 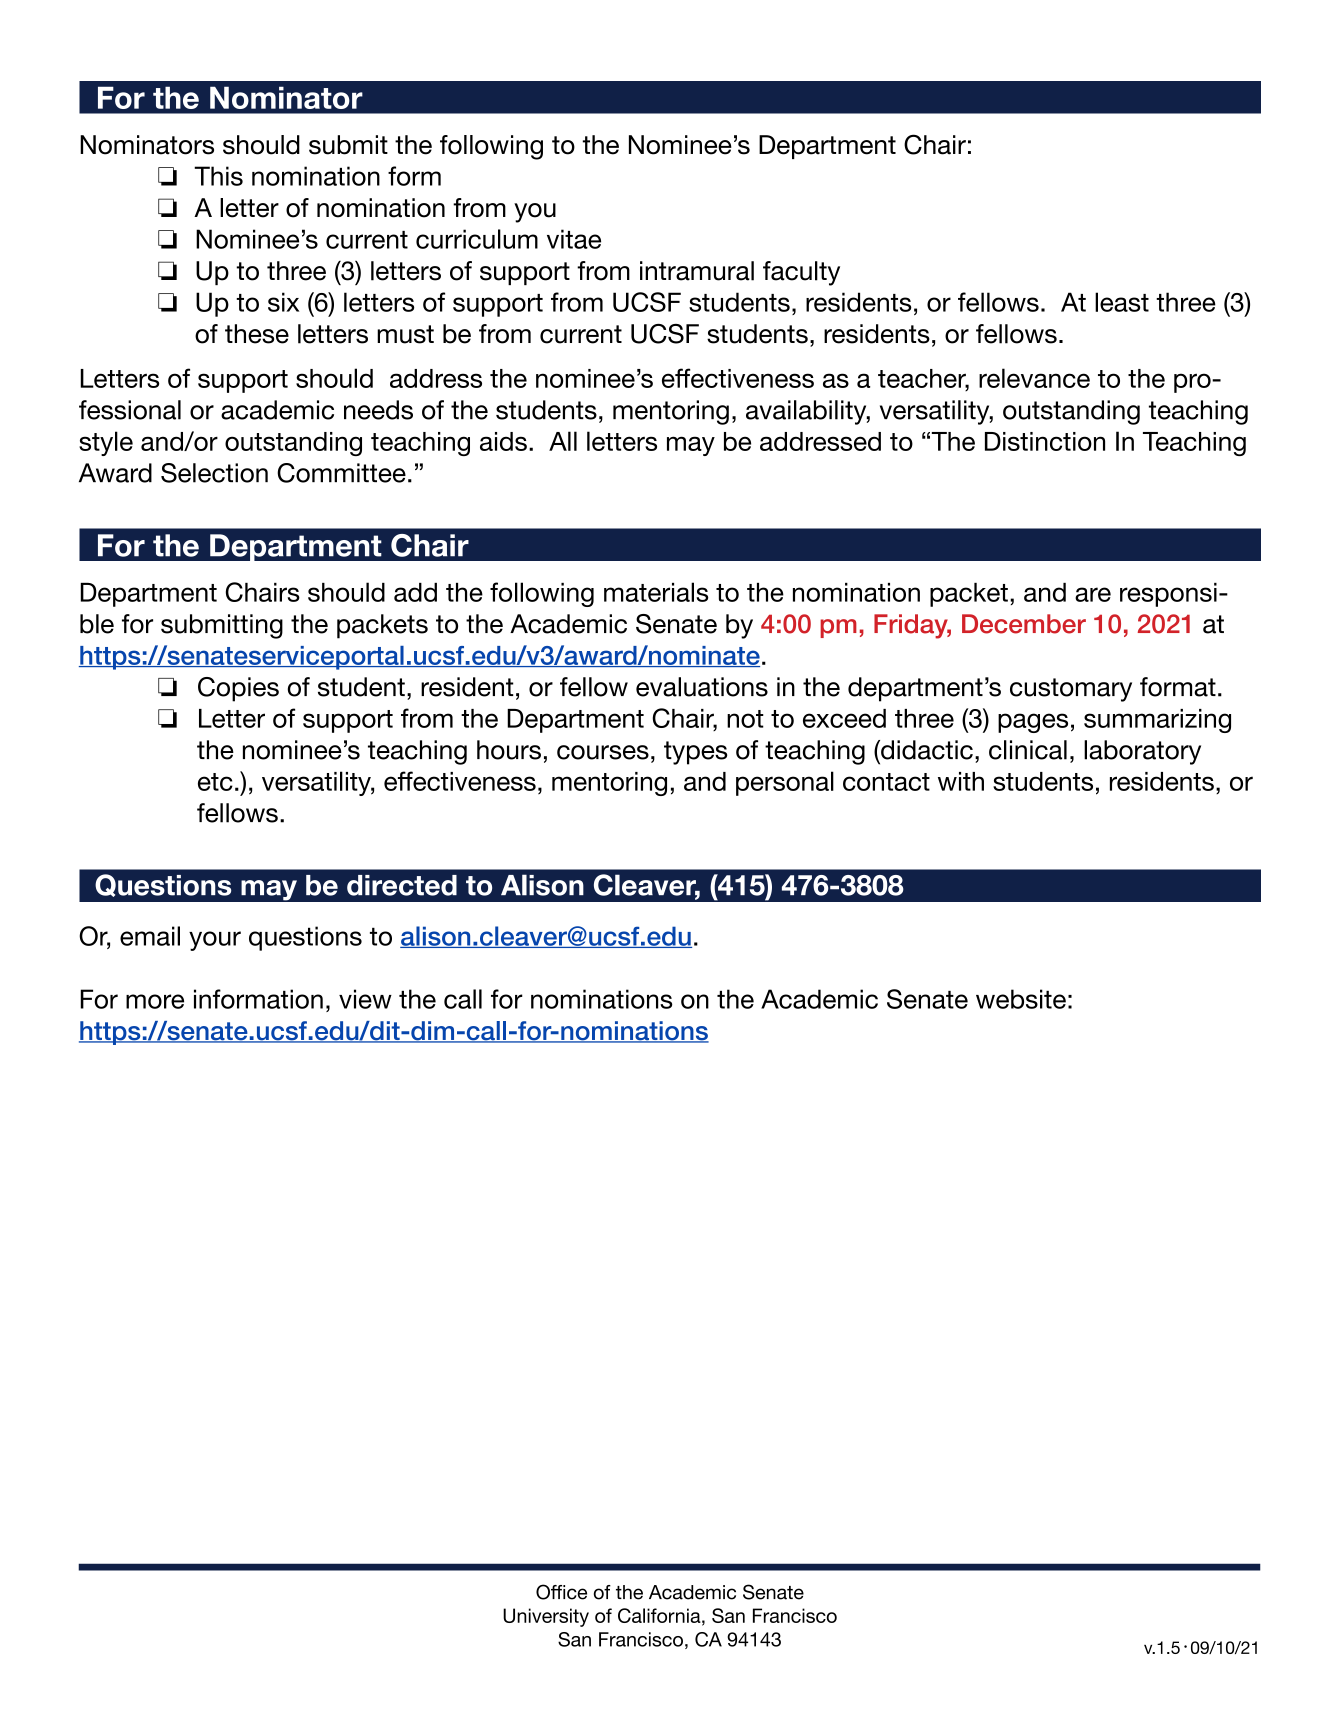 I want to click on courses, so click(x=603, y=752).
